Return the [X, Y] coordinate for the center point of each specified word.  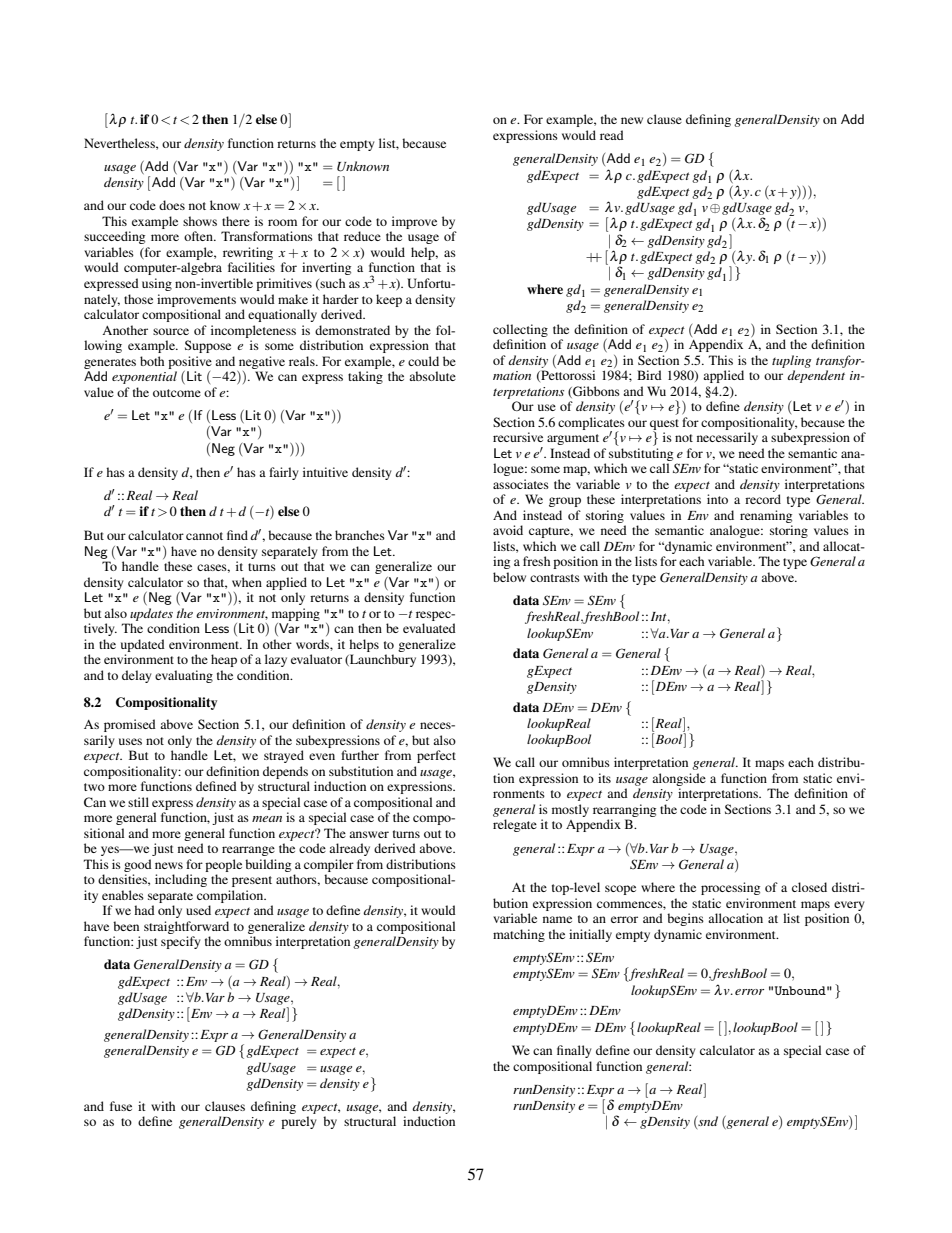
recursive [518, 437]
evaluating [184, 676]
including [181, 880]
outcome [177, 393]
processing [730, 888]
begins [685, 919]
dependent [816, 376]
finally [574, 1051]
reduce [362, 236]
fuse [121, 1106]
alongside [679, 779]
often [199, 236]
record [763, 499]
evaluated [429, 628]
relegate [515, 825]
